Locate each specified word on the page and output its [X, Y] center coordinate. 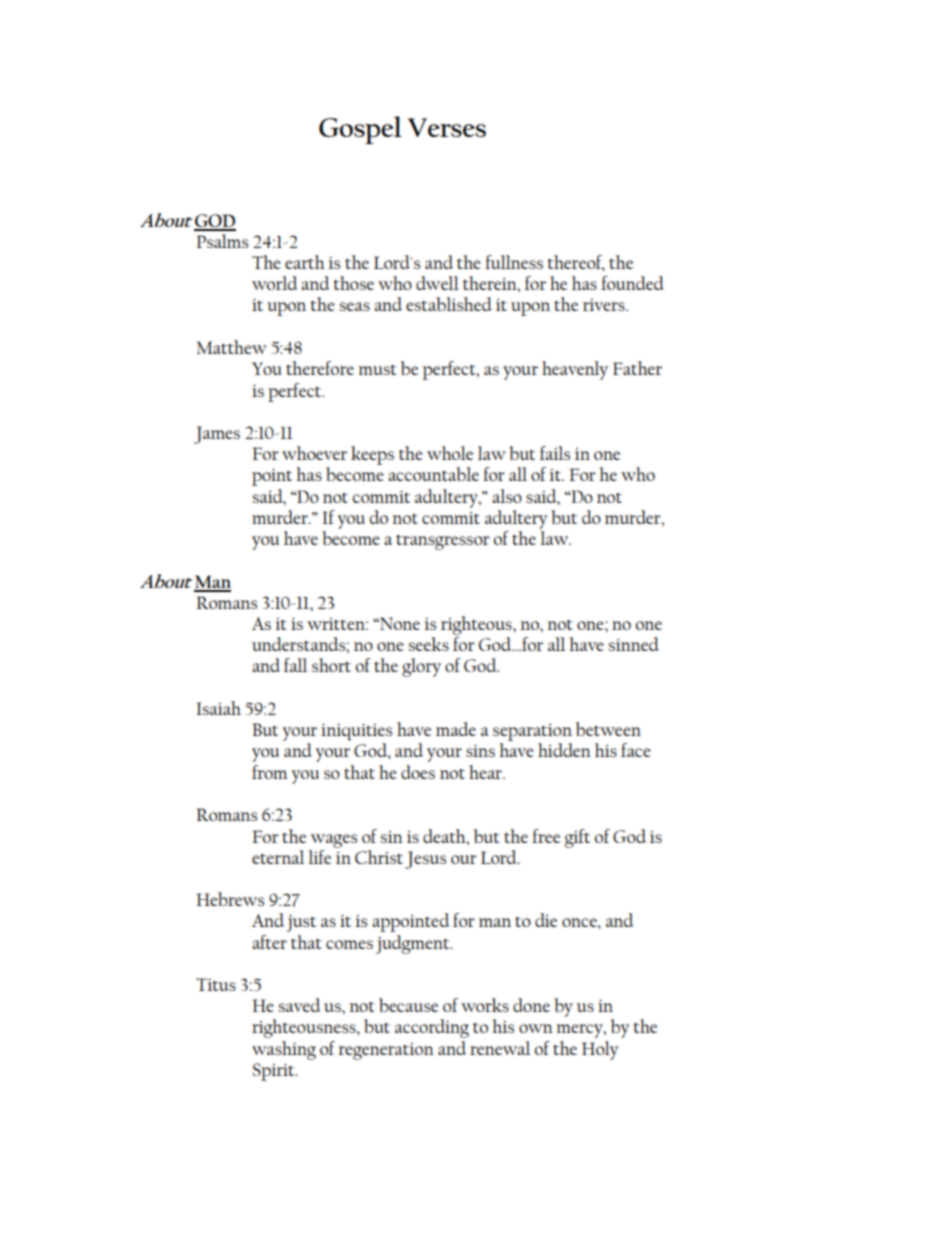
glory [421, 667]
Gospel [360, 130]
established [449, 304]
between [608, 729]
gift [577, 838]
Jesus [425, 860]
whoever [314, 453]
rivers [605, 305]
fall [295, 665]
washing [284, 1050]
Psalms [222, 241]
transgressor [443, 542]
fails [555, 453]
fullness [514, 262]
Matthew [232, 347]
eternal [278, 857]
